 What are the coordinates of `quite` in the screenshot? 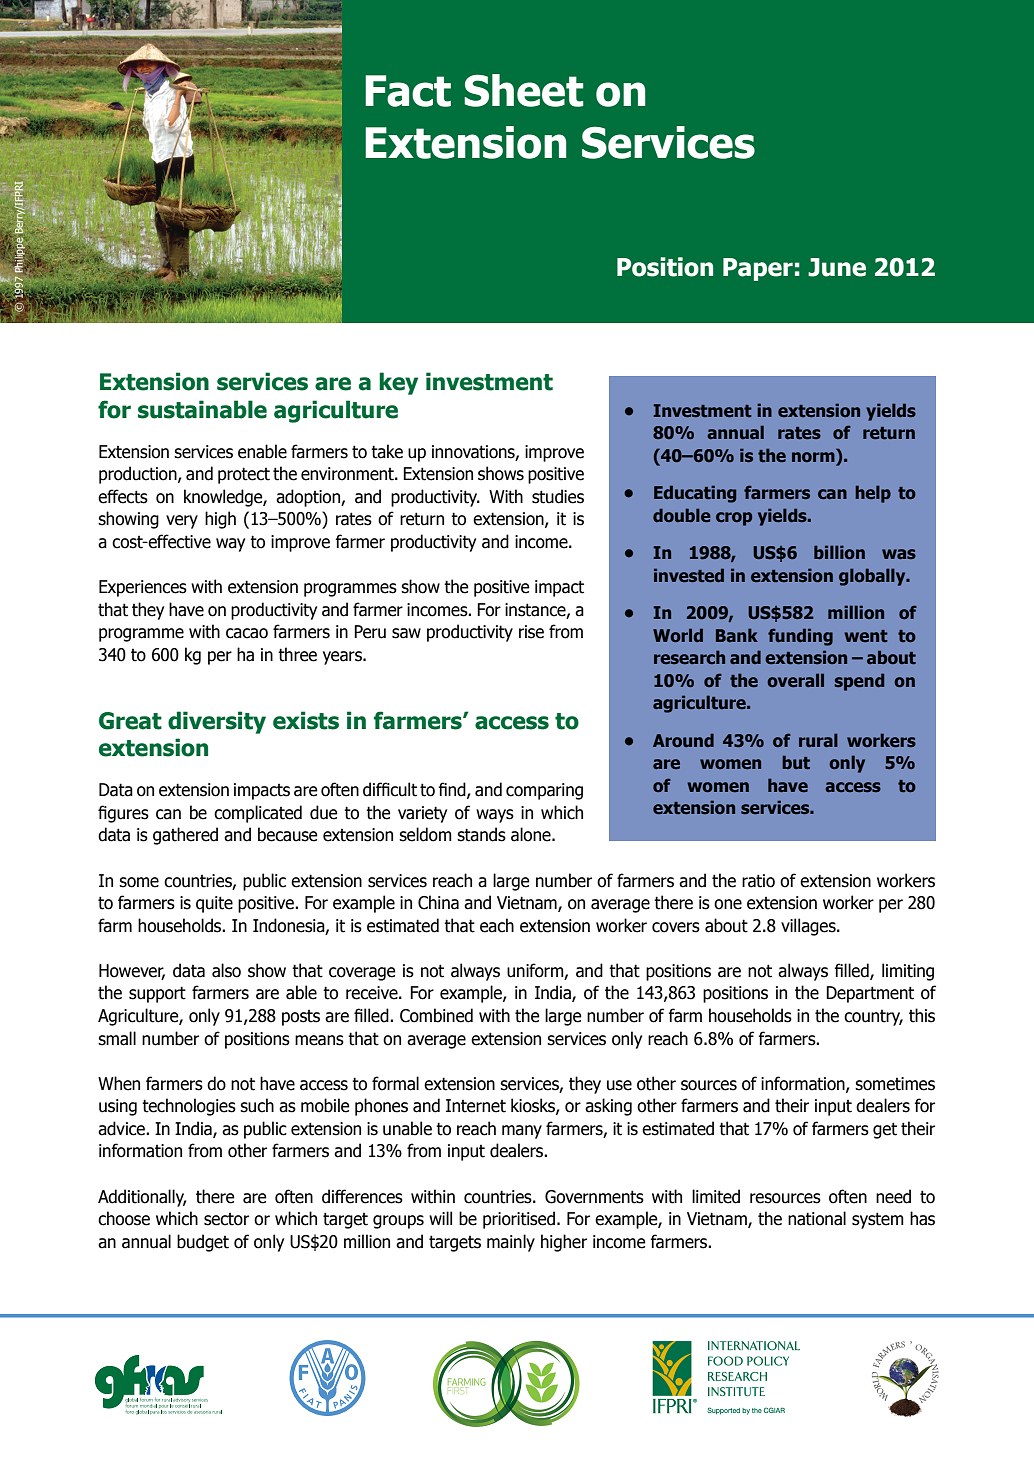 It's located at (214, 904).
